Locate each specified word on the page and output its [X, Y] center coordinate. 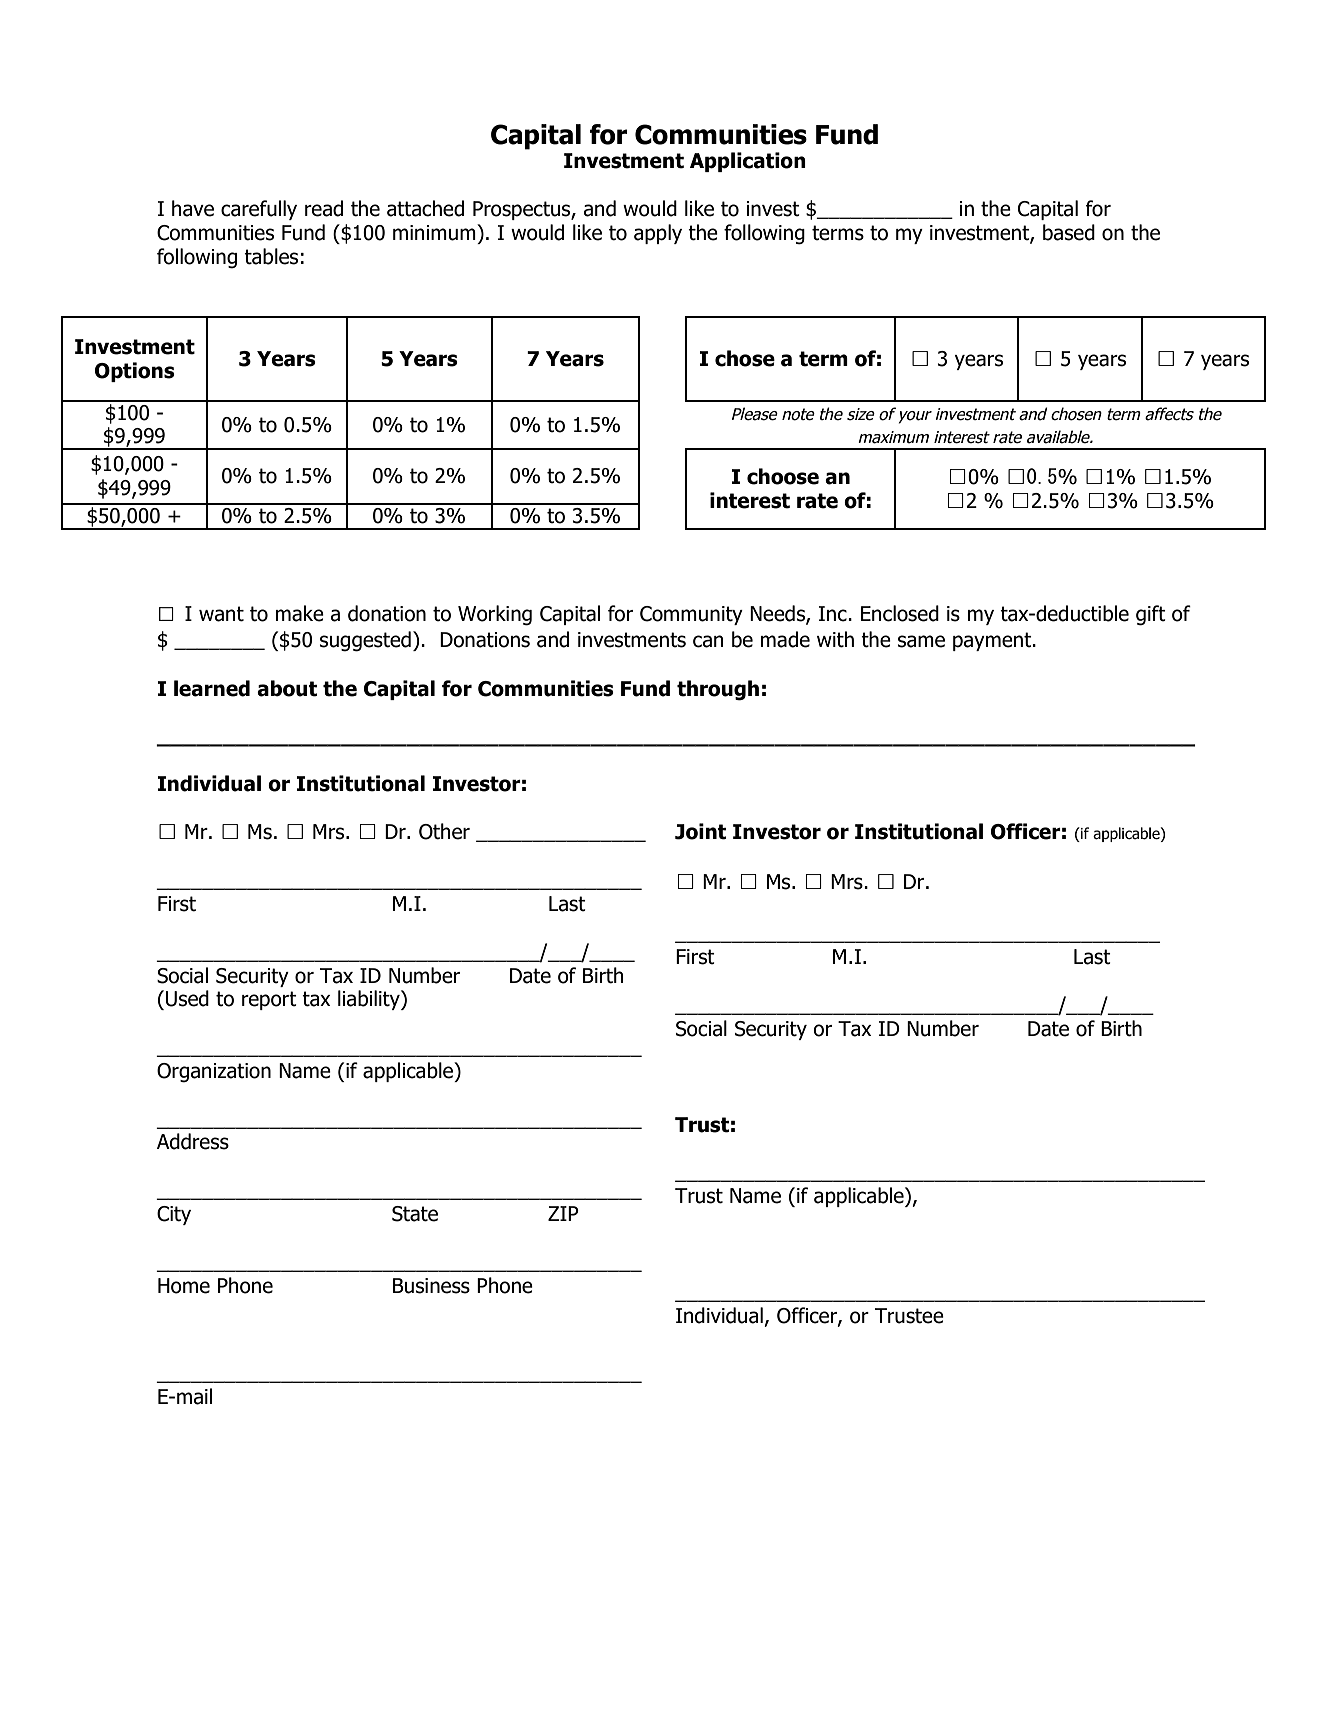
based [1069, 232]
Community [691, 615]
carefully [259, 210]
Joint [700, 831]
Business [431, 1286]
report [269, 1000]
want [221, 614]
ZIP [563, 1213]
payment [993, 641]
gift [1151, 615]
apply [658, 234]
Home [184, 1286]
